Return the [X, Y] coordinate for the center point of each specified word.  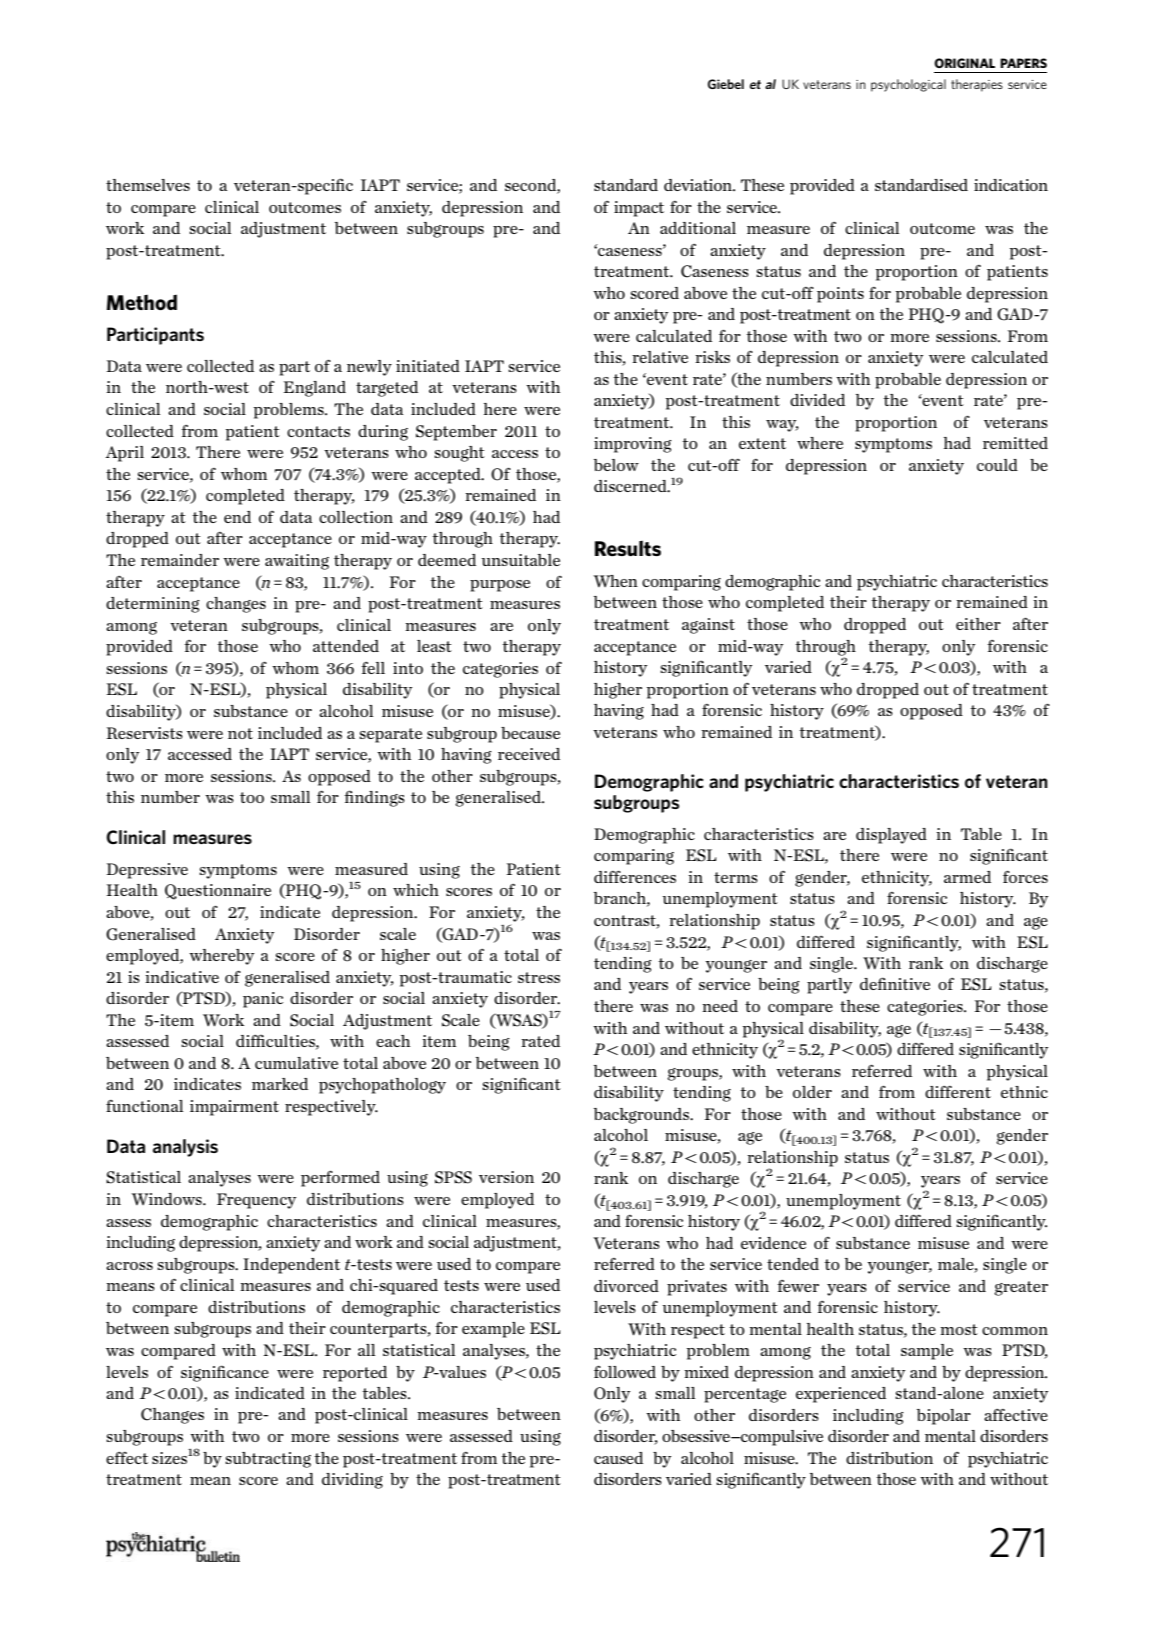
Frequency [256, 1201]
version [506, 1177]
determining [153, 605]
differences [635, 877]
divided [817, 400]
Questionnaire [218, 892]
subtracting [268, 1460]
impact [639, 209]
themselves [148, 185]
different [958, 1092]
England [314, 389]
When [616, 581]
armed [967, 877]
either [978, 624]
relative [660, 357]
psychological [908, 85]
